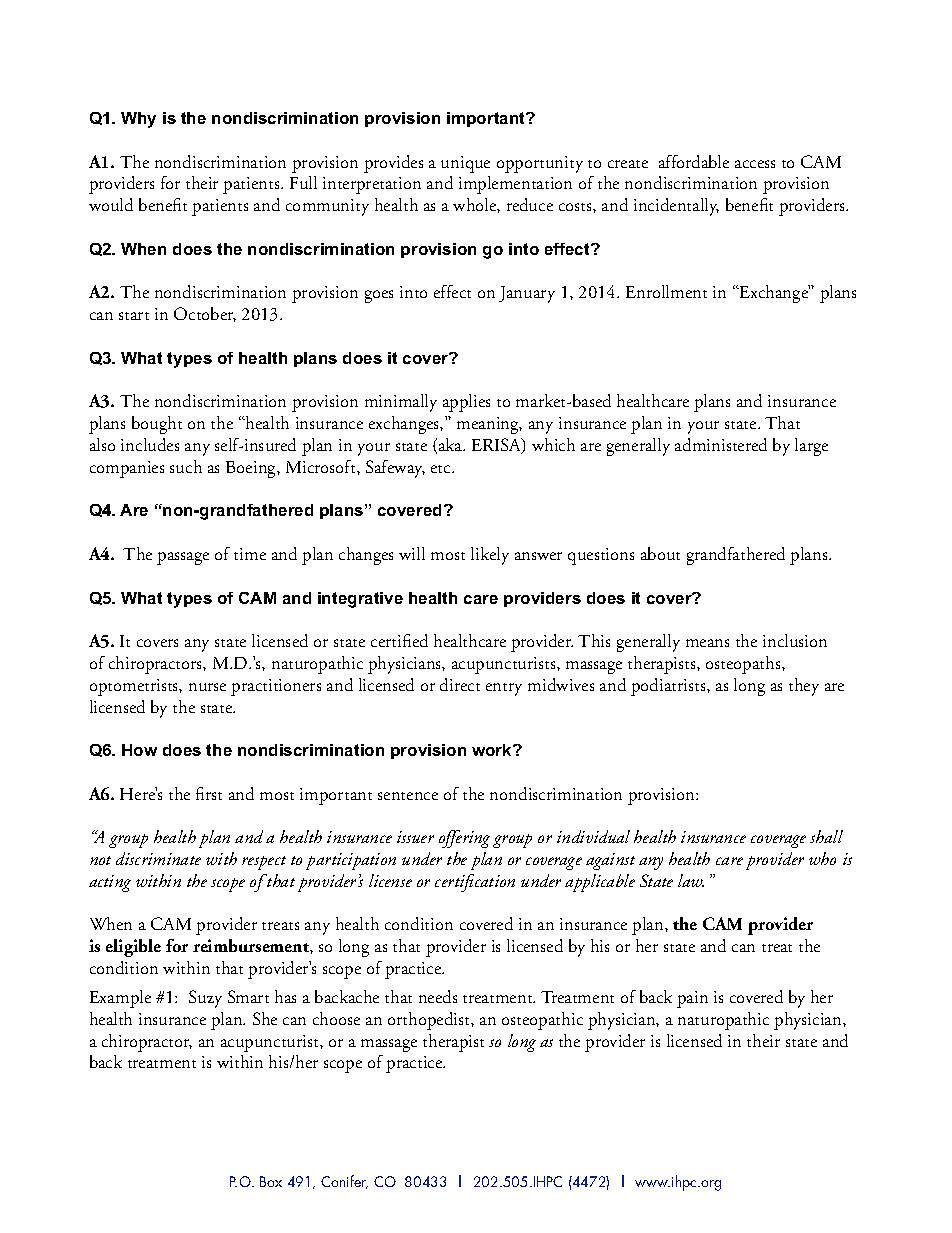 The height and width of the screenshot is (1233, 952). What do you see at coordinates (138, 120) in the screenshot?
I see `Why` at bounding box center [138, 120].
